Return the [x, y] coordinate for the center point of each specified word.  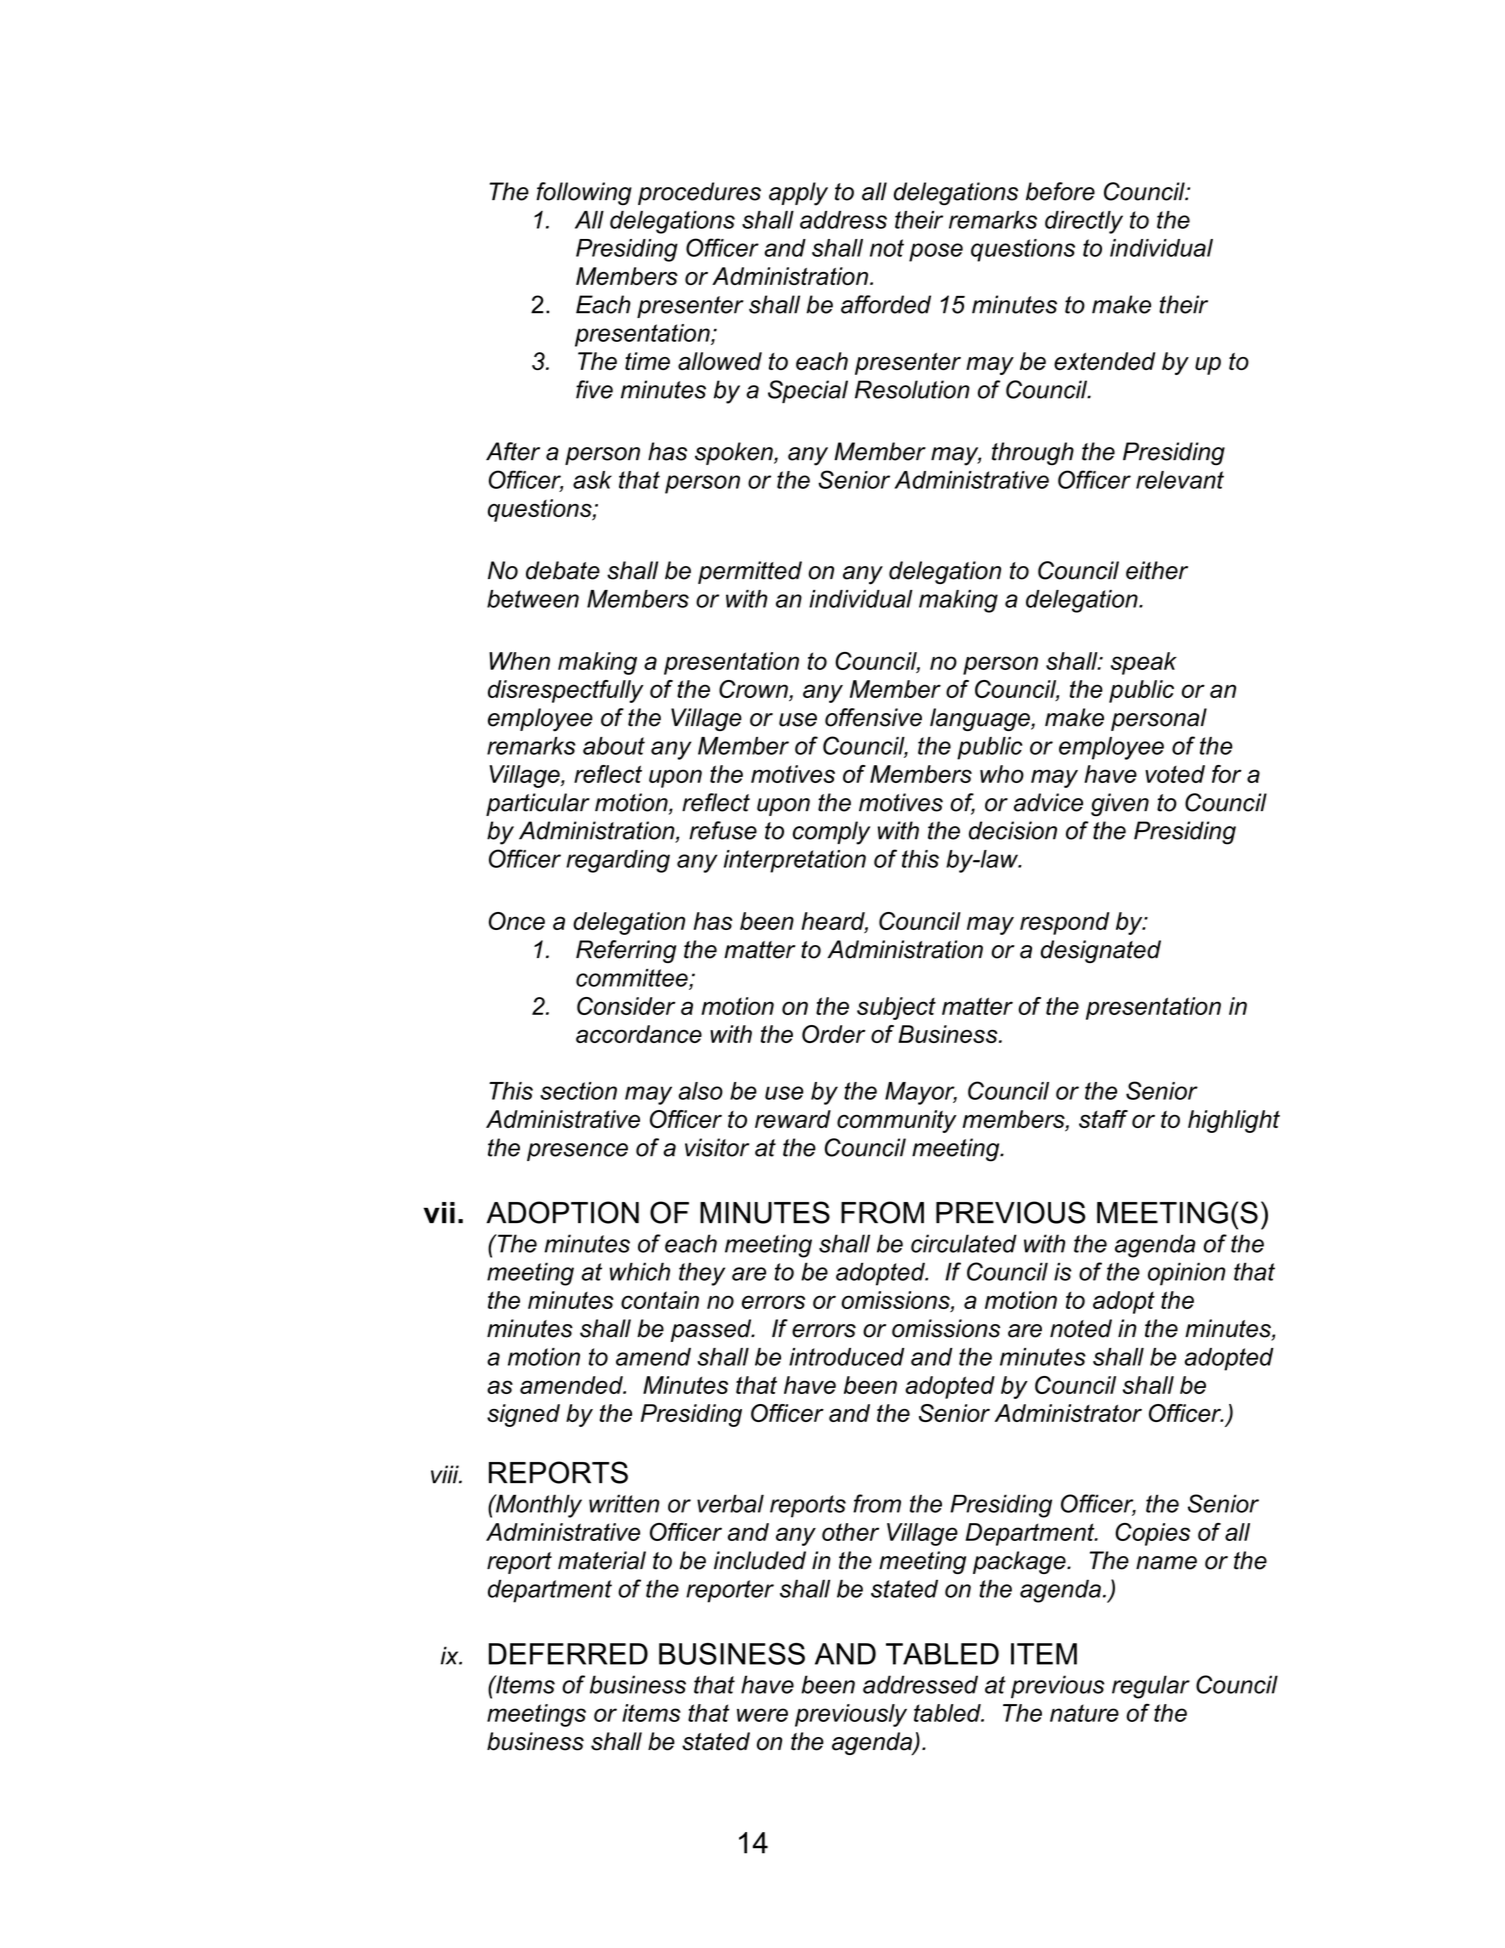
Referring [626, 951]
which [640, 1271]
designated [1101, 951]
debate [563, 570]
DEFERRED [568, 1654]
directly [1084, 222]
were [762, 1715]
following [584, 194]
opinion [1187, 1274]
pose [936, 252]
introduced [846, 1357]
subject [896, 1008]
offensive [873, 717]
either [1157, 570]
